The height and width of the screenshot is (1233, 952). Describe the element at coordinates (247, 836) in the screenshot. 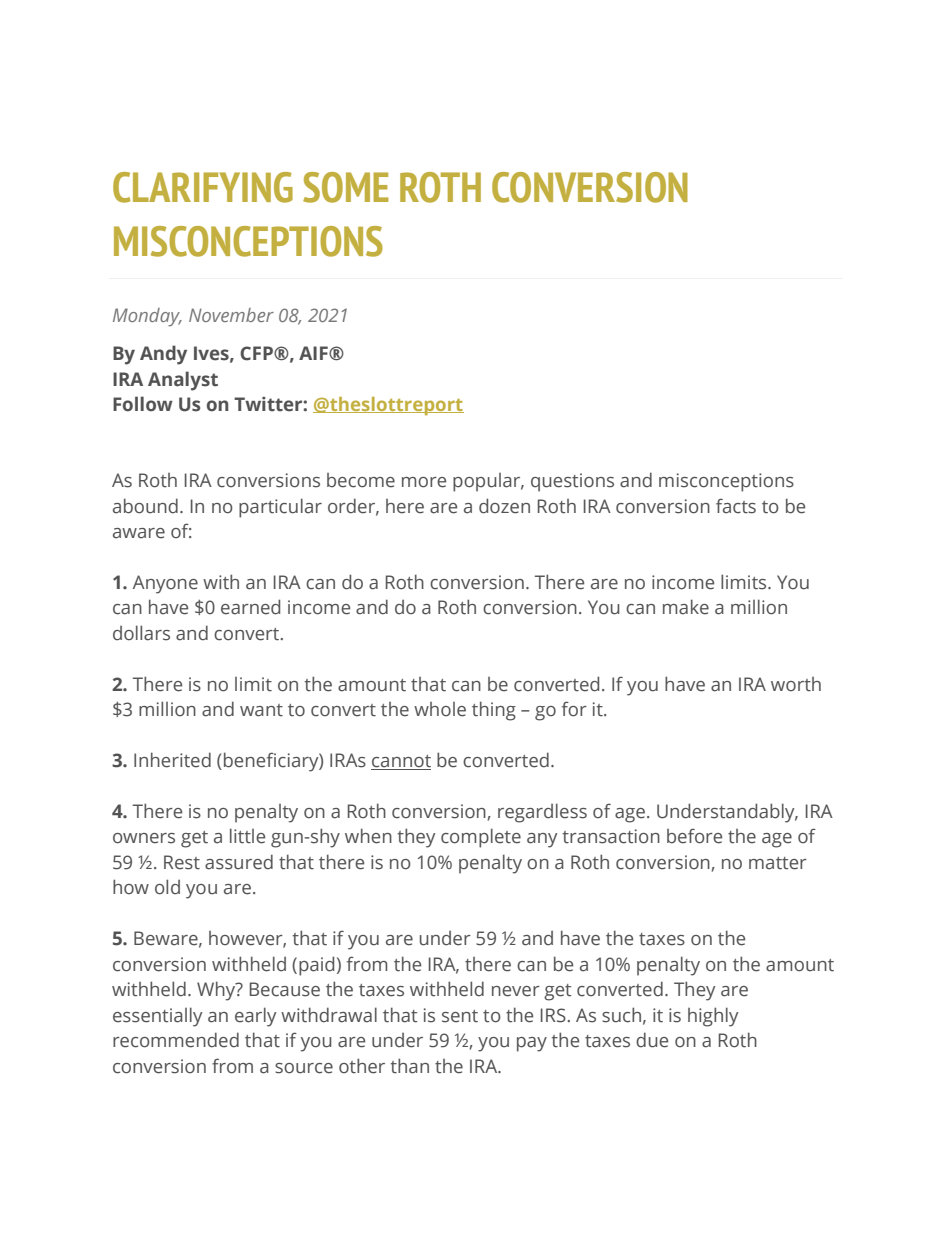

I see `little` at that location.
